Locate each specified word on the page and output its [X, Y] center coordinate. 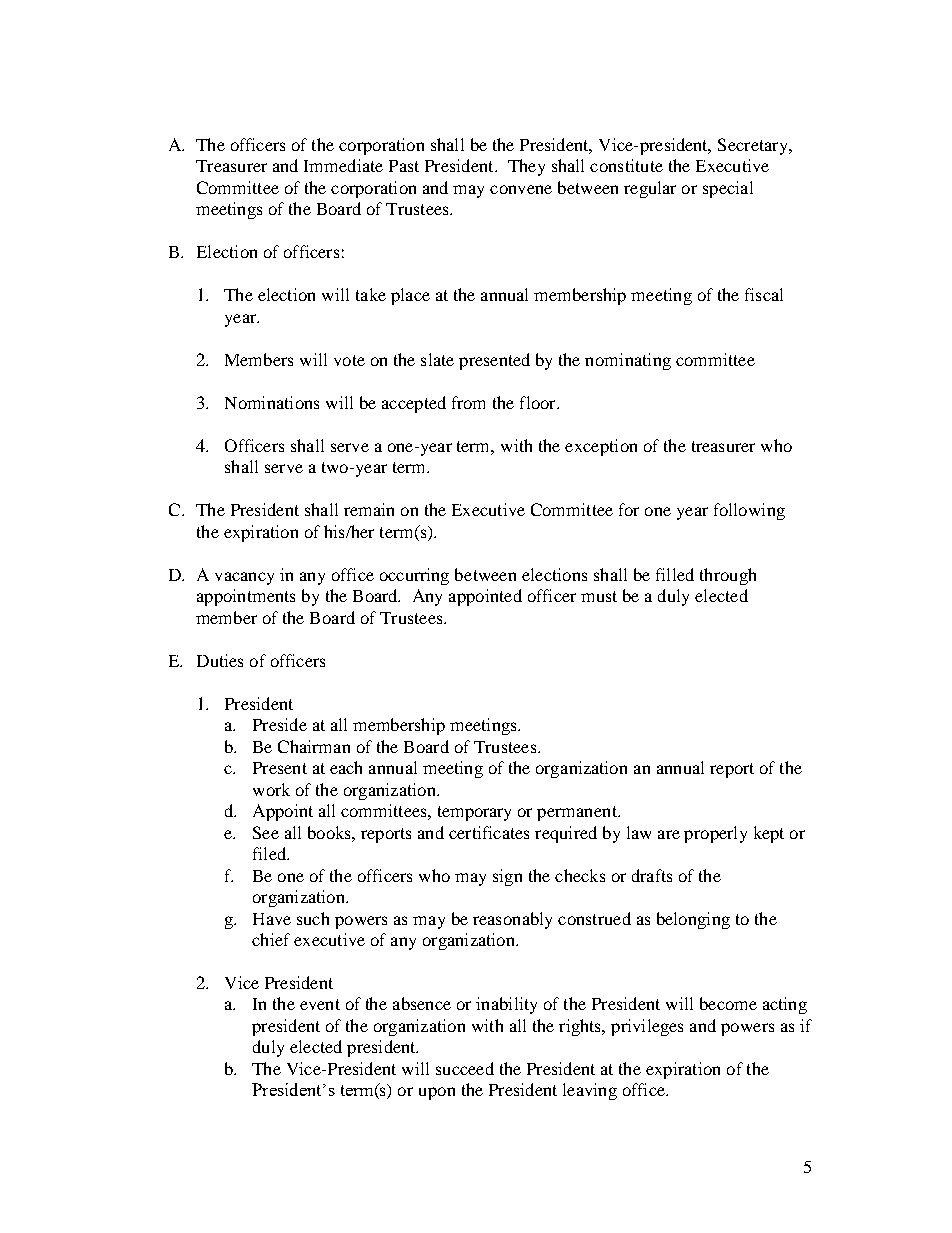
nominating [628, 361]
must [599, 596]
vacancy [244, 578]
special [728, 189]
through [728, 576]
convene [521, 189]
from [468, 402]
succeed [465, 1068]
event [320, 1004]
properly [715, 834]
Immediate [343, 165]
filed [270, 853]
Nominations [272, 402]
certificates [489, 832]
